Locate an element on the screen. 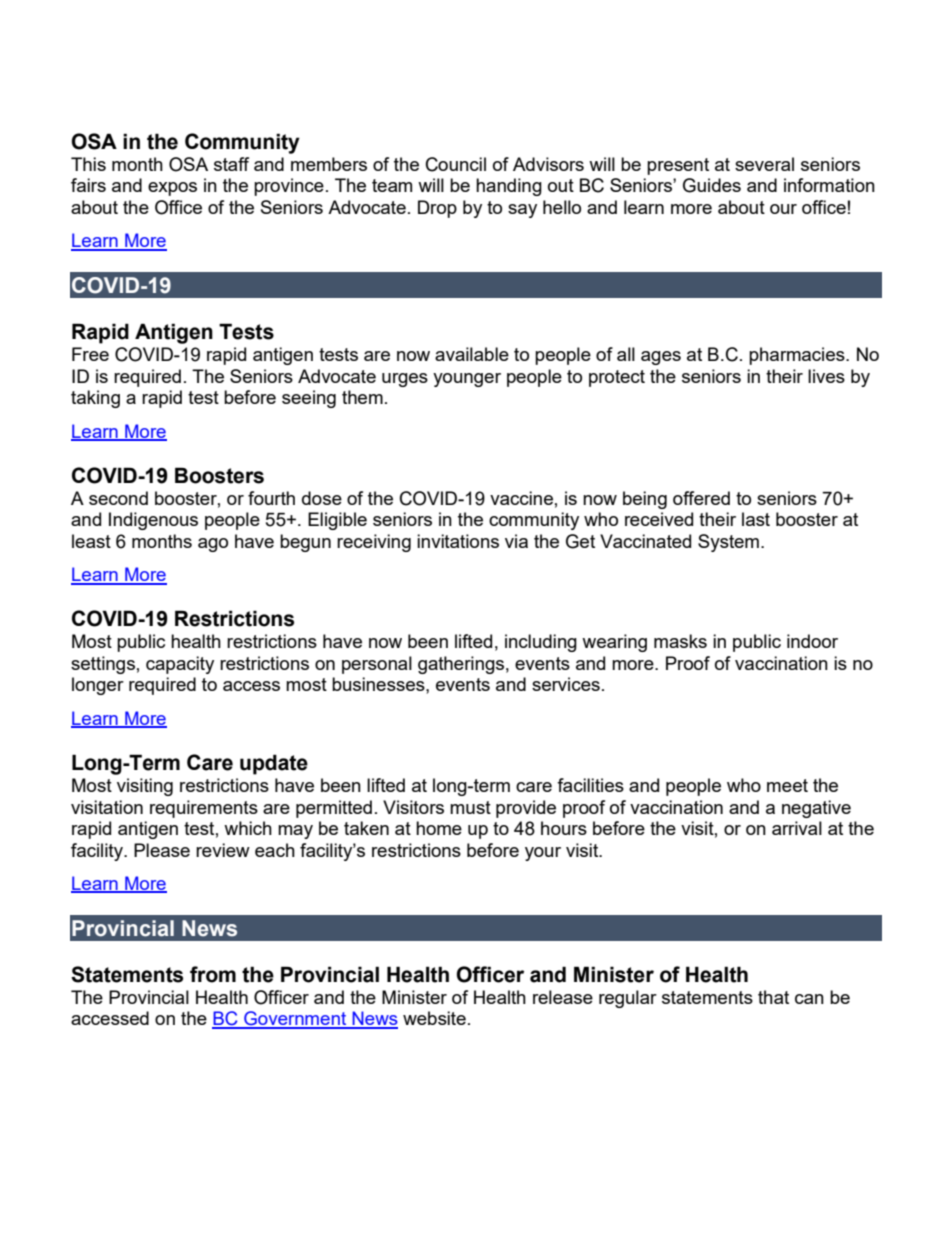 This screenshot has width=952, height=1233. Guides is located at coordinates (712, 185).
